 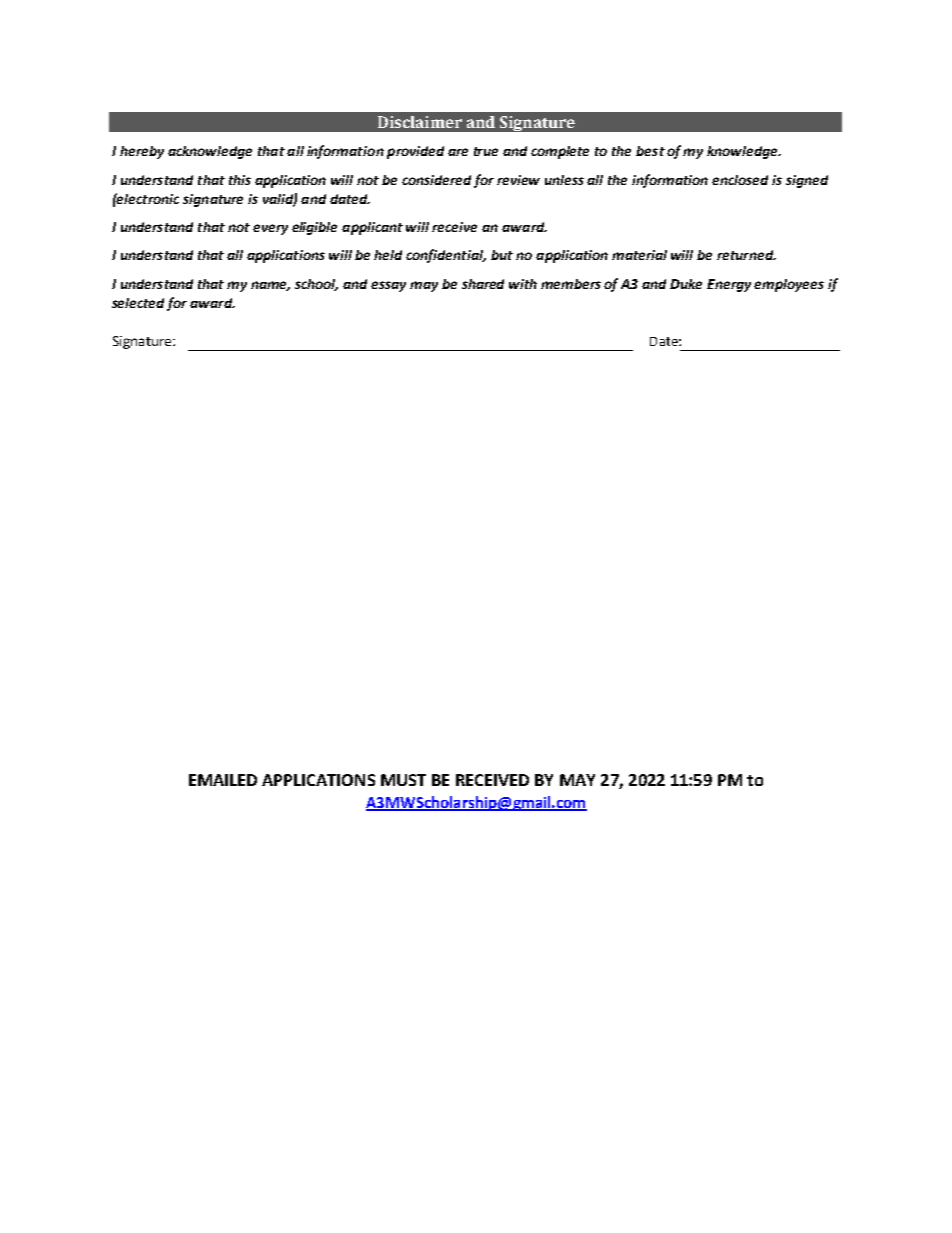 What do you see at coordinates (223, 780) in the screenshot?
I see `EMAILED` at bounding box center [223, 780].
